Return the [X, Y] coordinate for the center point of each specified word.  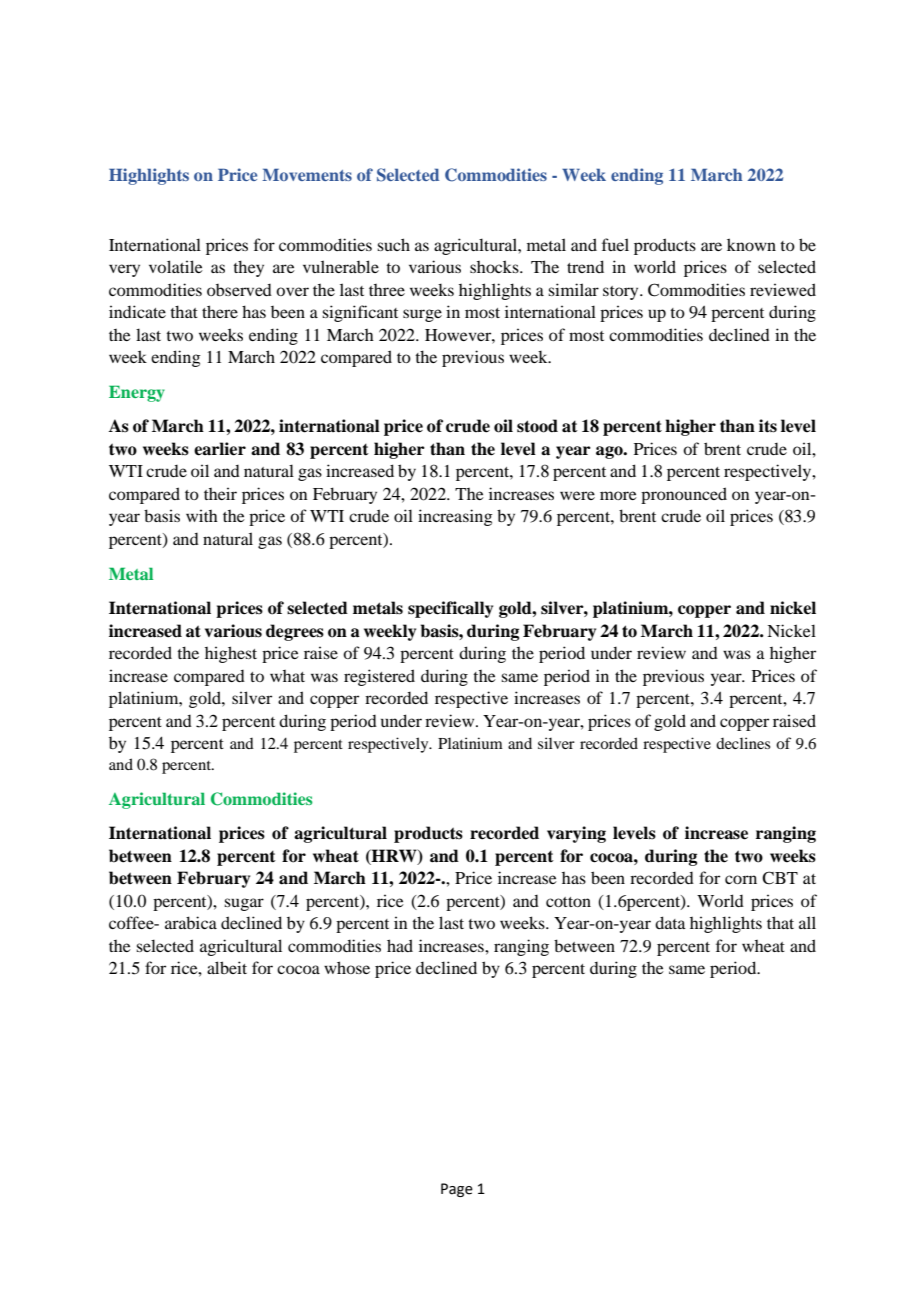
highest [231, 654]
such [393, 244]
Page [457, 1190]
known [751, 244]
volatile [176, 266]
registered [379, 677]
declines [743, 743]
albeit [227, 967]
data [670, 922]
